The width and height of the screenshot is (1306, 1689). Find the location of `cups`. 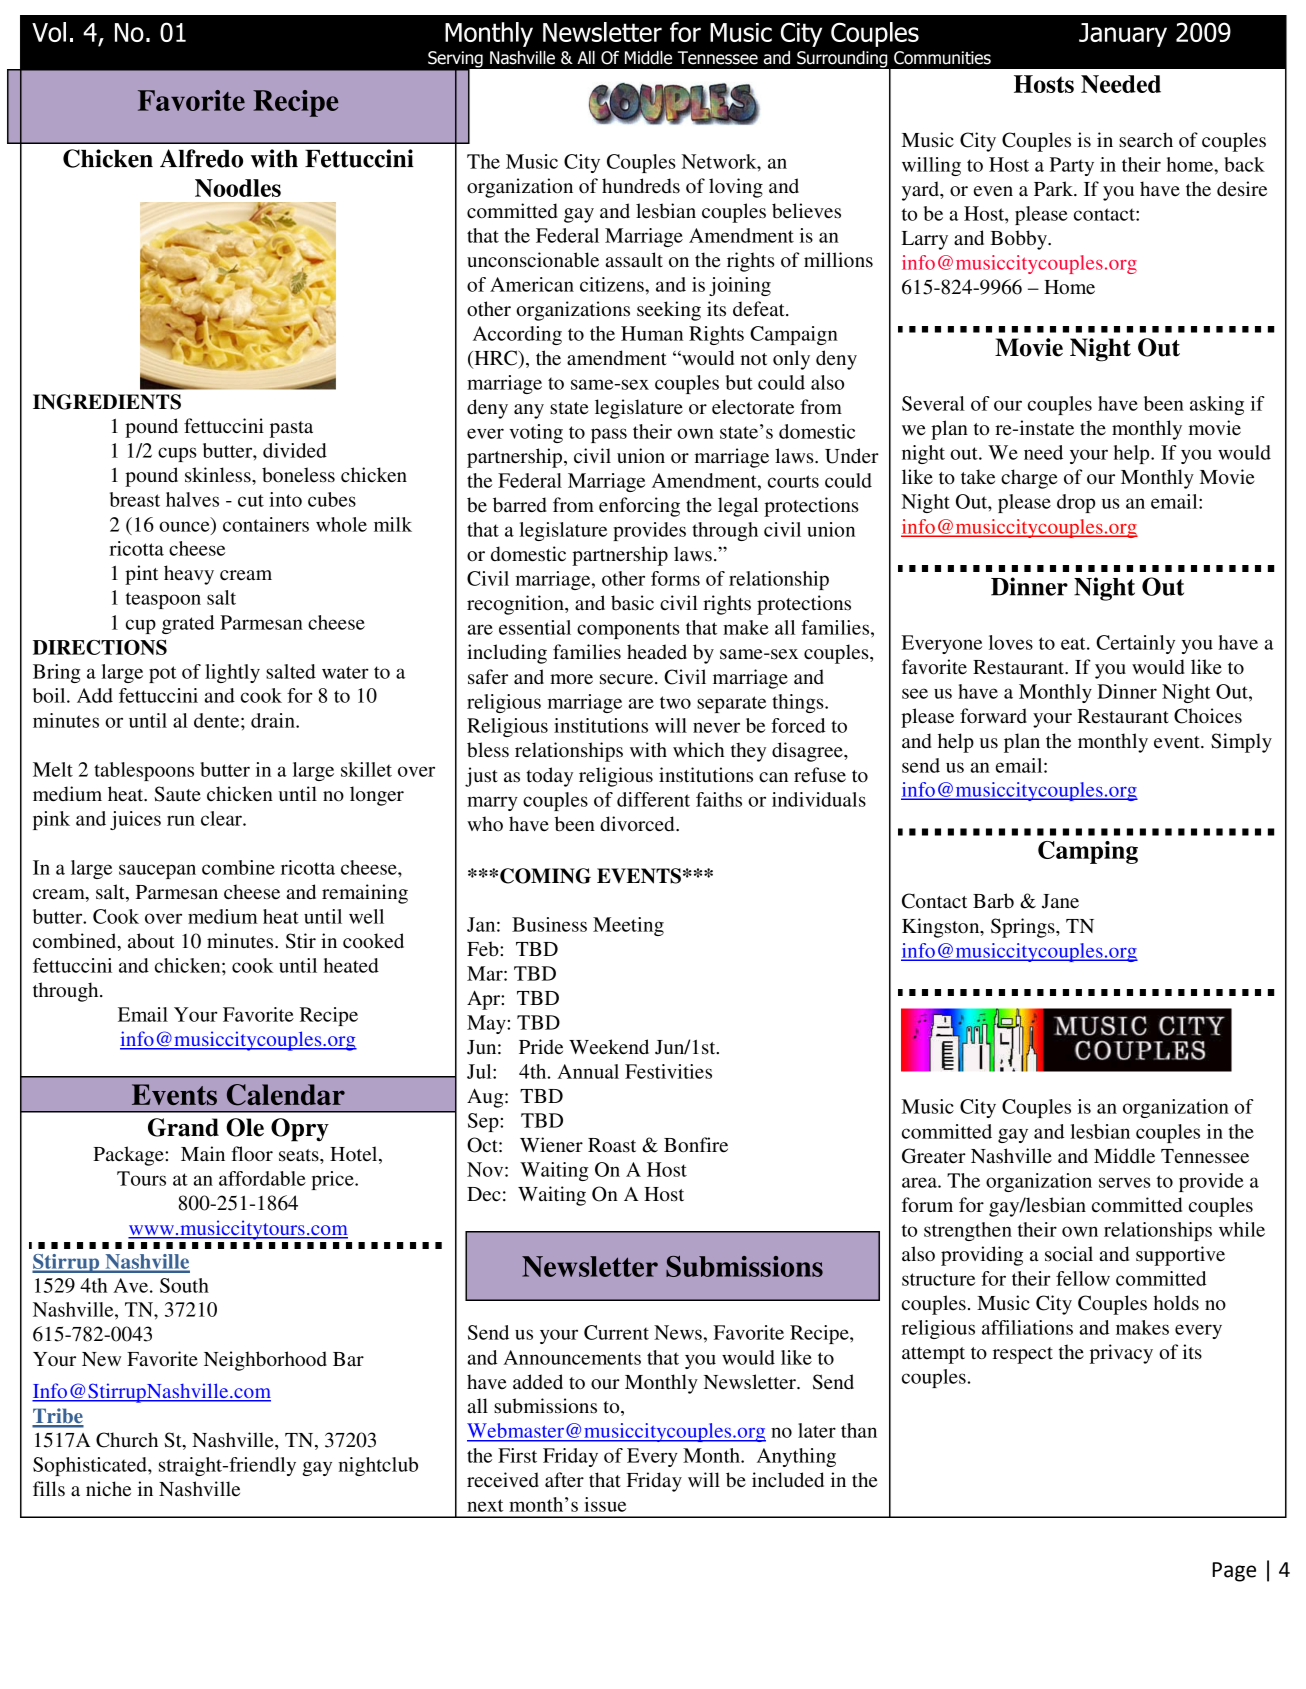

cups is located at coordinates (177, 454).
